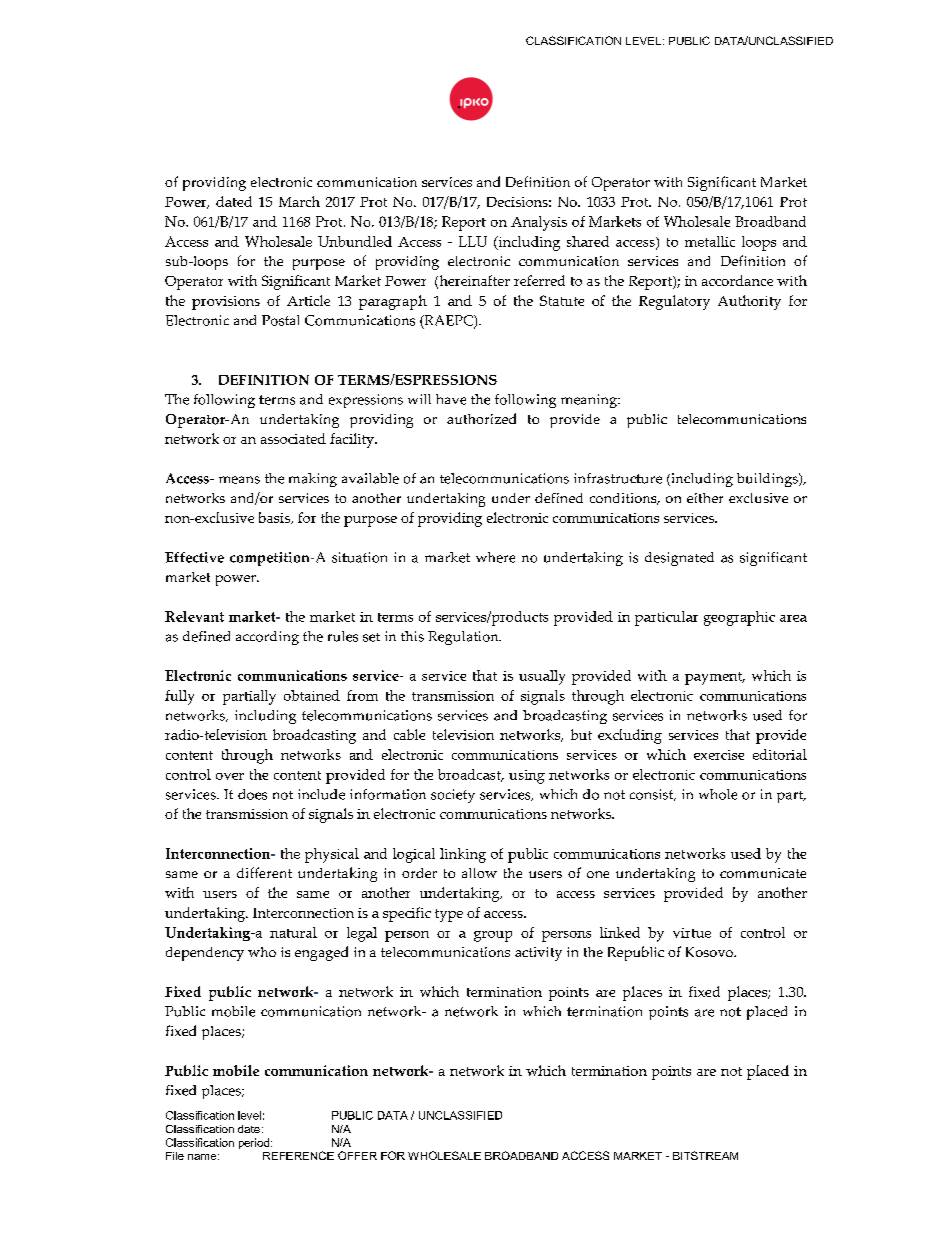  Describe the element at coordinates (705, 498) in the page. I see `either` at that location.
